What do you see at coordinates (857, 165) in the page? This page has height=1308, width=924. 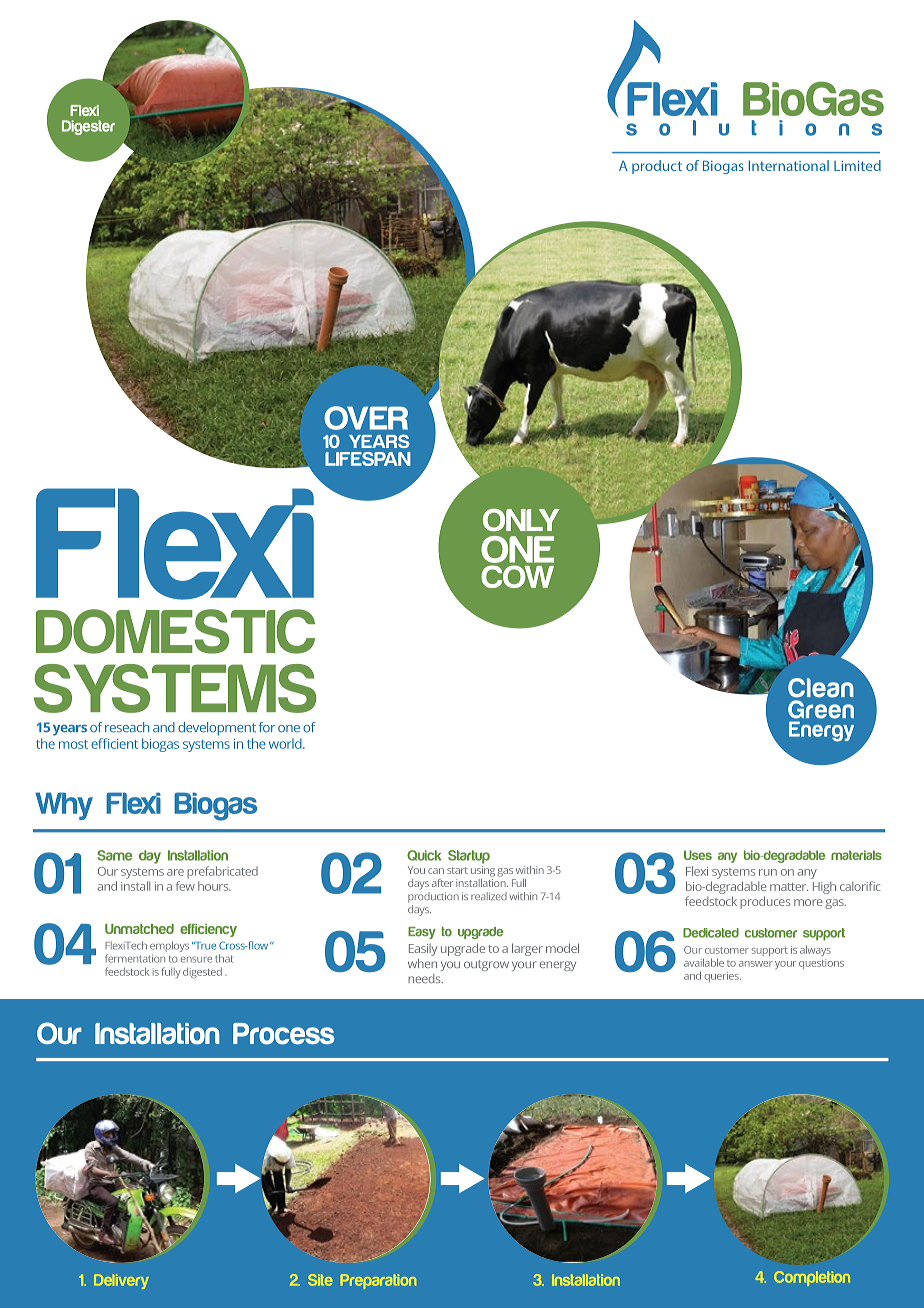 I see `Limited` at bounding box center [857, 165].
